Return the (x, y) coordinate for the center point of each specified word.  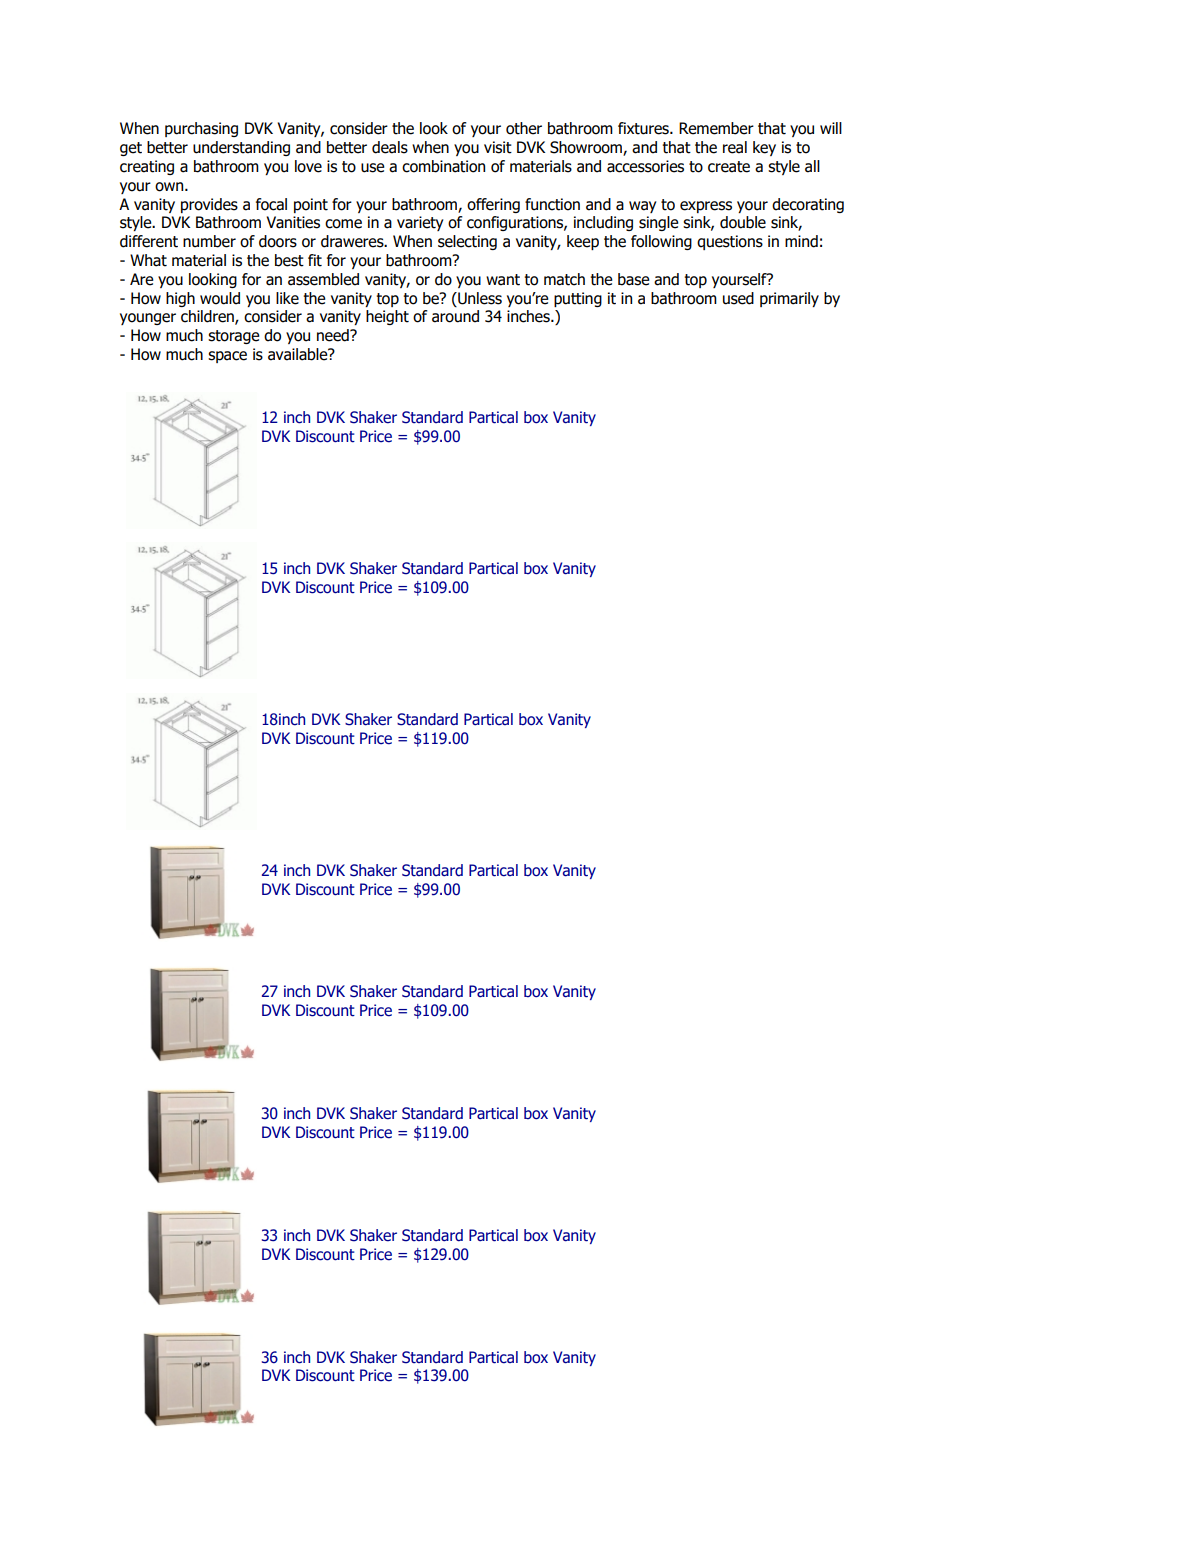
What (148, 260)
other (524, 128)
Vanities (293, 222)
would (220, 298)
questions (730, 242)
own (170, 187)
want (503, 280)
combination (443, 166)
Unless (479, 298)
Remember (716, 128)
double (743, 222)
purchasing (201, 129)
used (738, 298)
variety (420, 223)
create (729, 167)
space (227, 357)
